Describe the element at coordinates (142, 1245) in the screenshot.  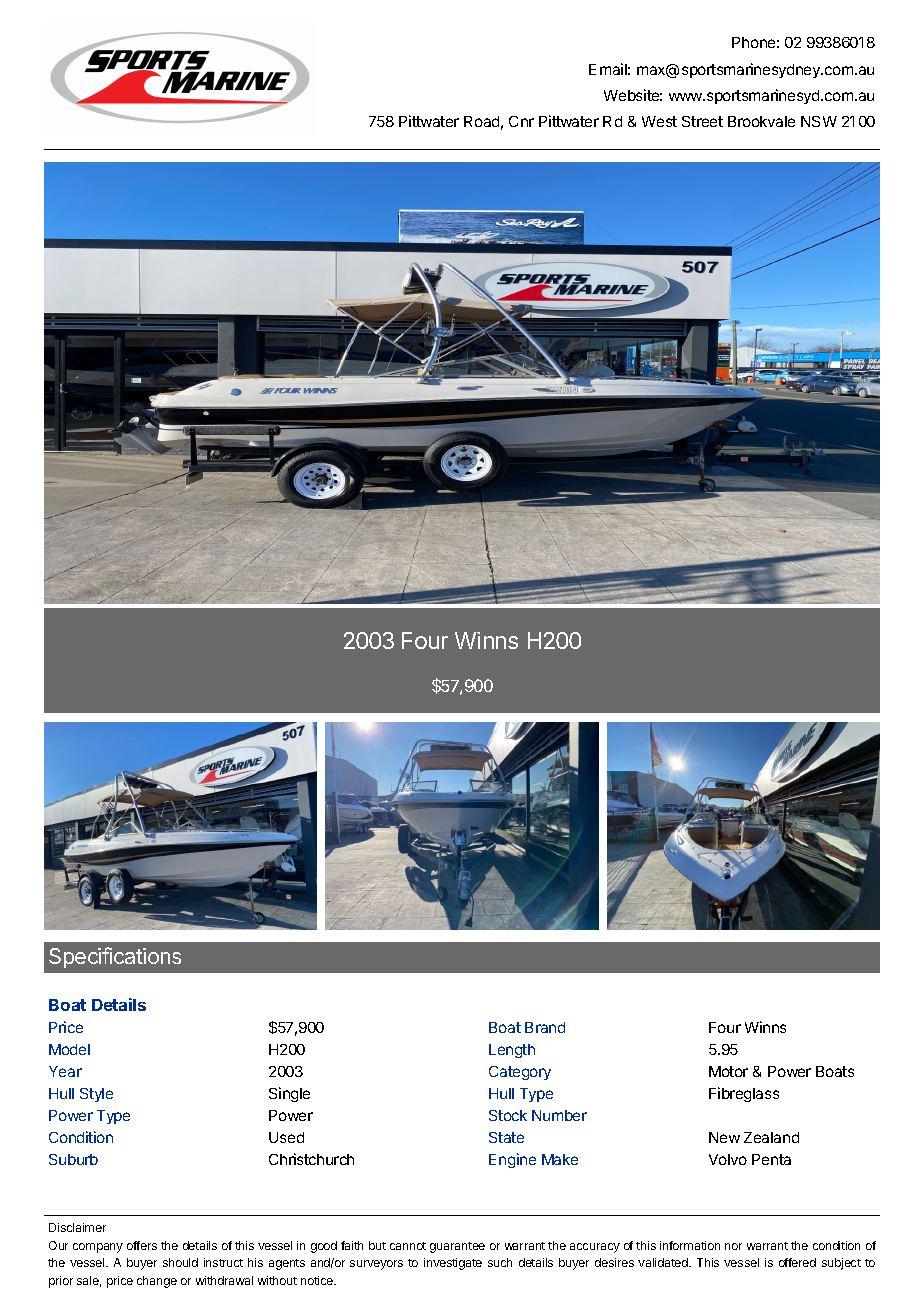
I see `offers` at that location.
